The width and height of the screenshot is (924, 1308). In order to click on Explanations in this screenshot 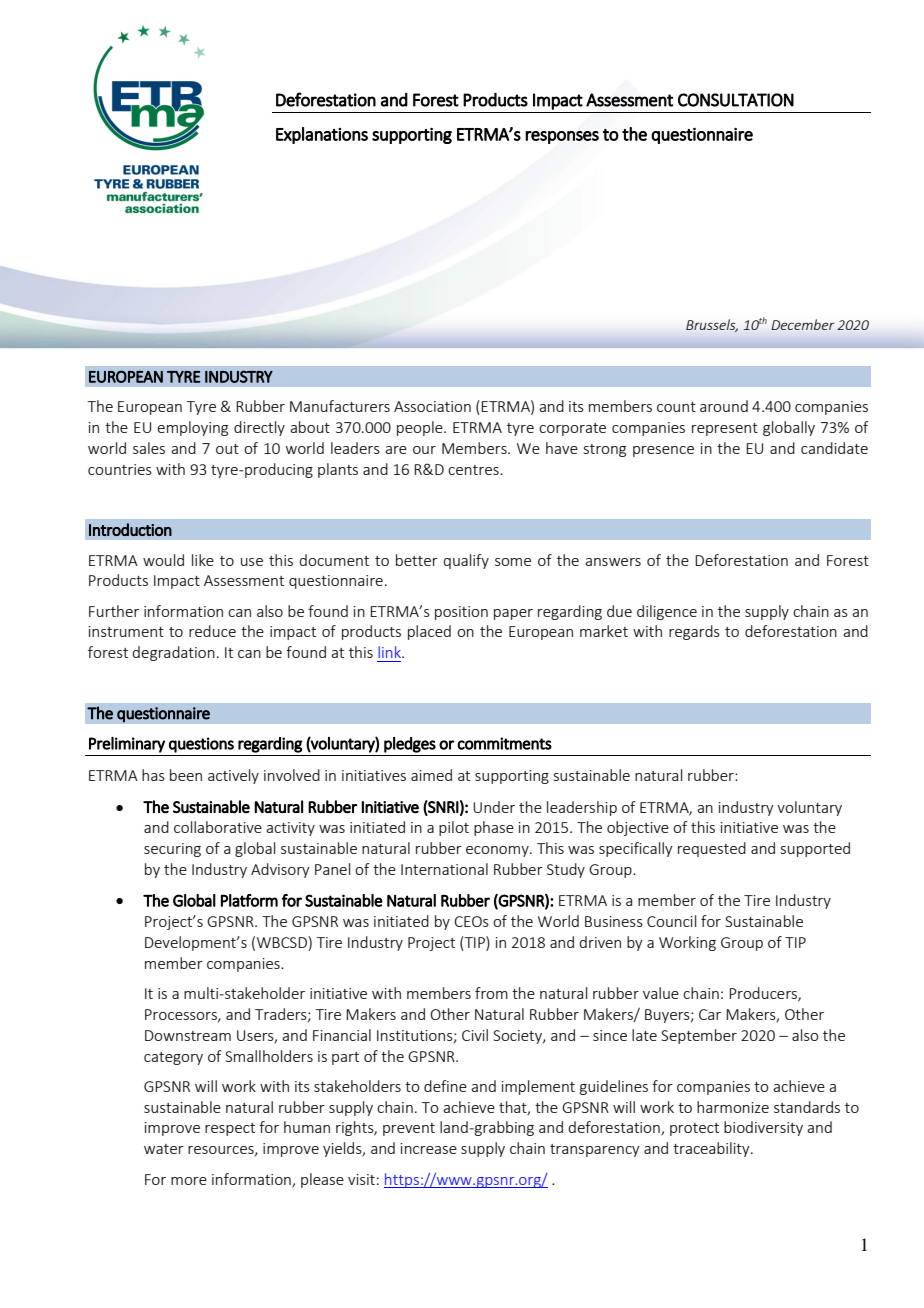, I will do `click(322, 135)`.
